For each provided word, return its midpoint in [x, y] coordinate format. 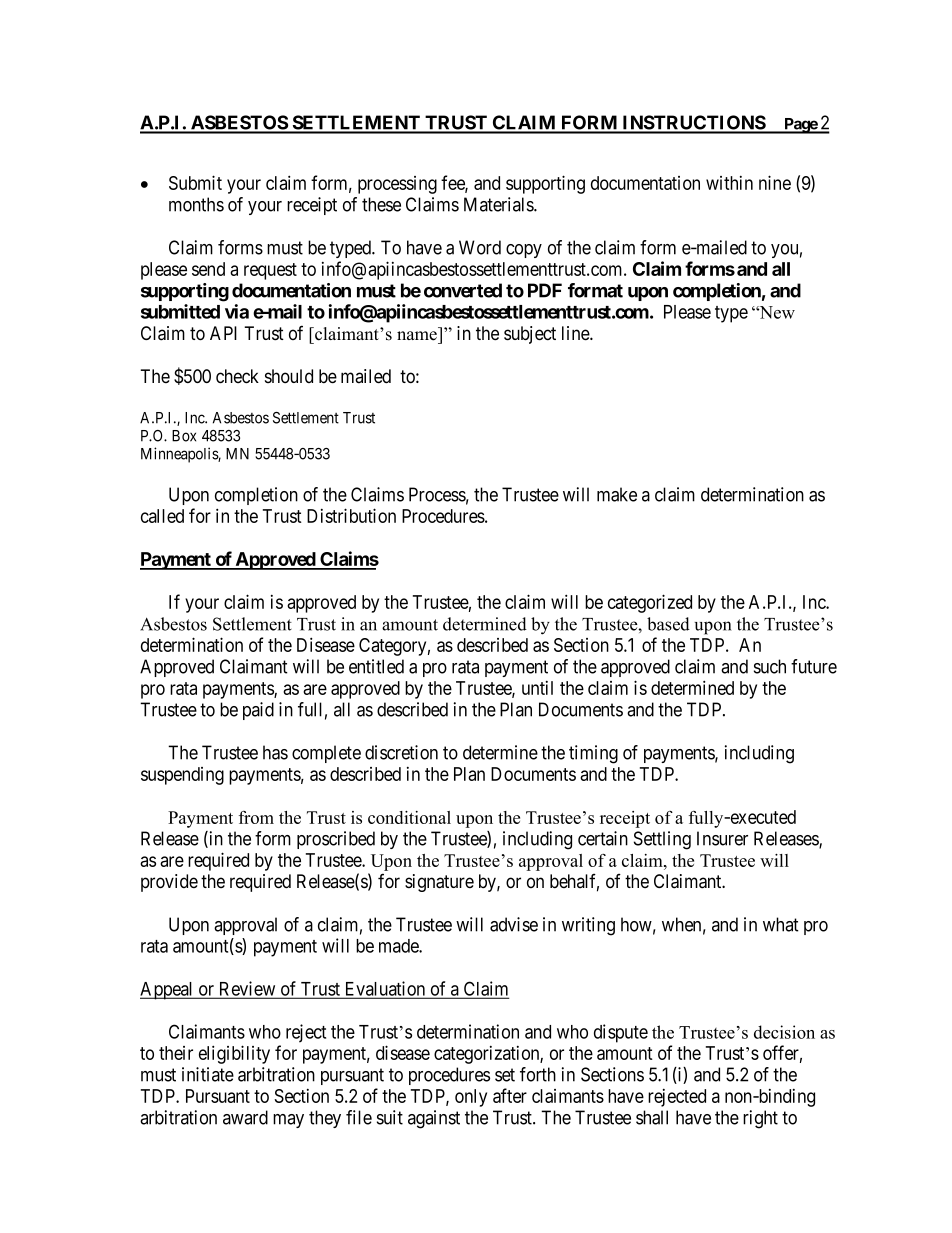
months [196, 204]
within [729, 183]
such [770, 666]
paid [258, 711]
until [537, 688]
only [471, 1098]
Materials [499, 204]
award [245, 1117]
